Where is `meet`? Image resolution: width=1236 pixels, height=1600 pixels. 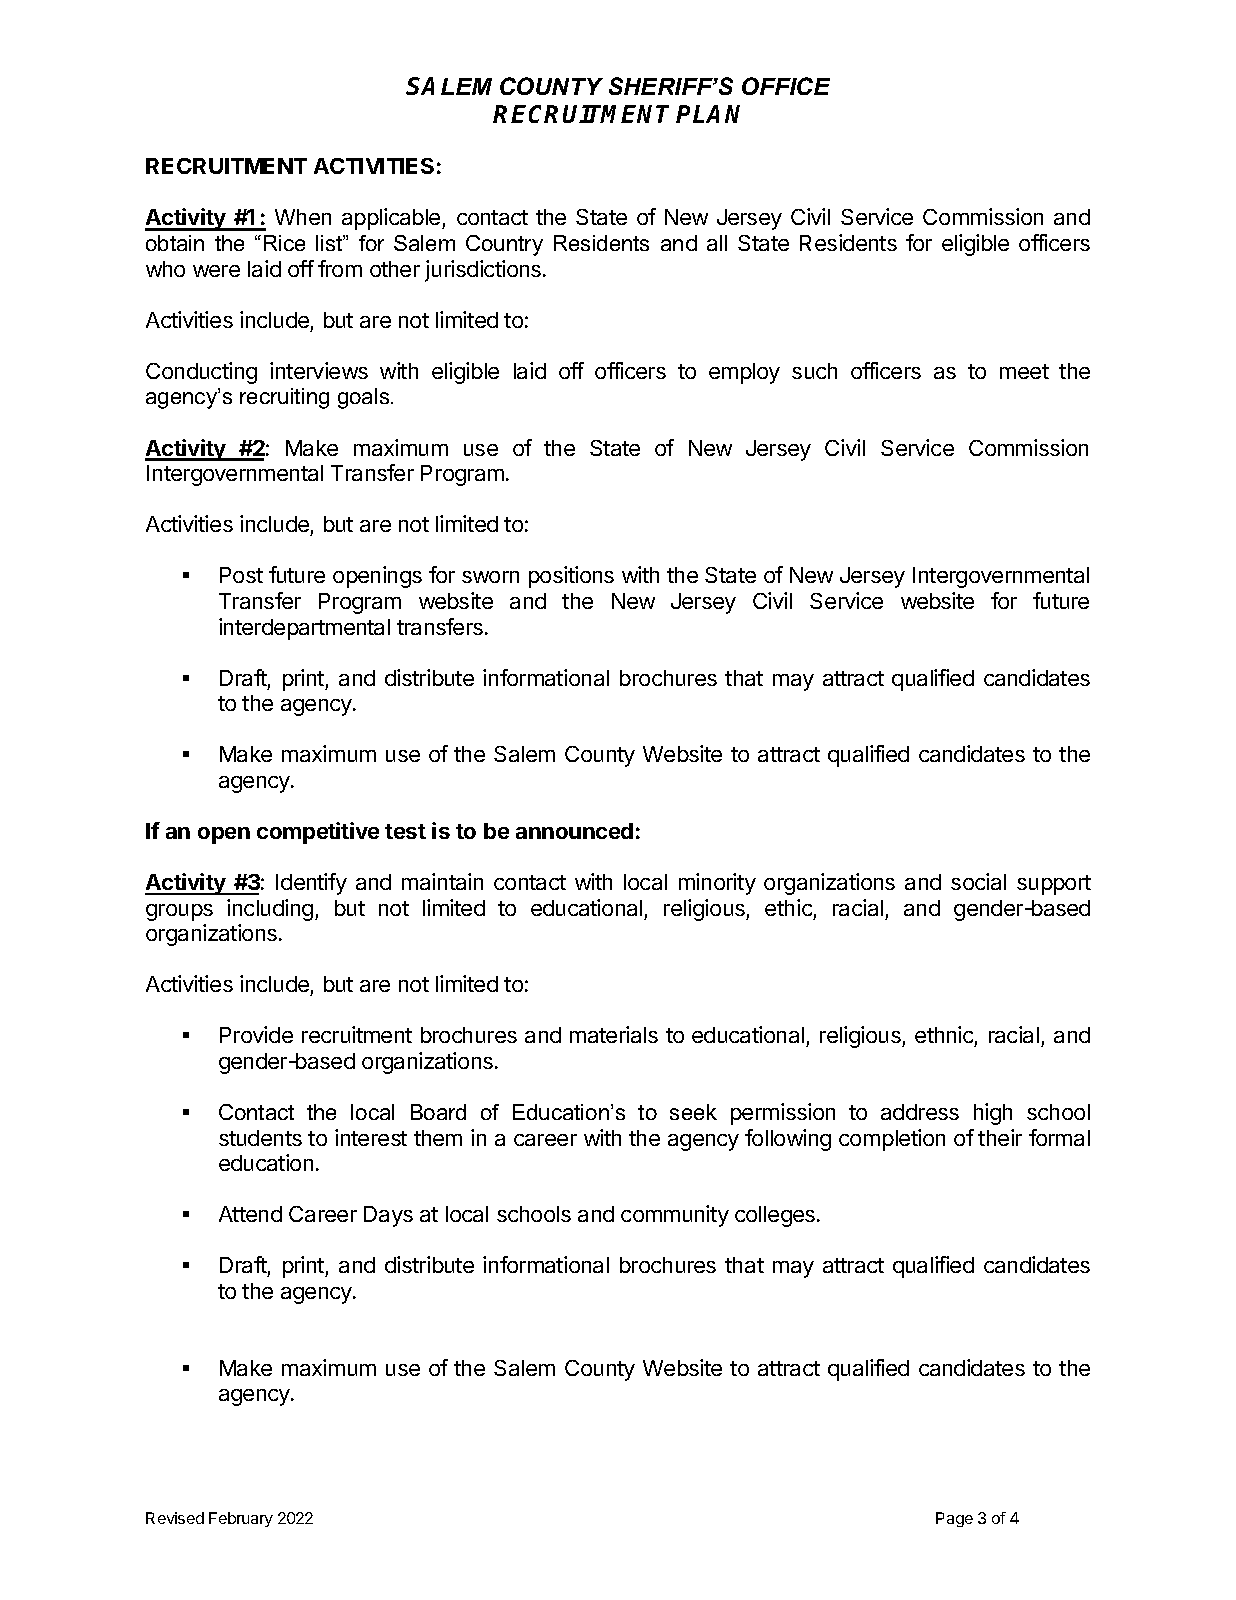
meet is located at coordinates (1024, 371).
